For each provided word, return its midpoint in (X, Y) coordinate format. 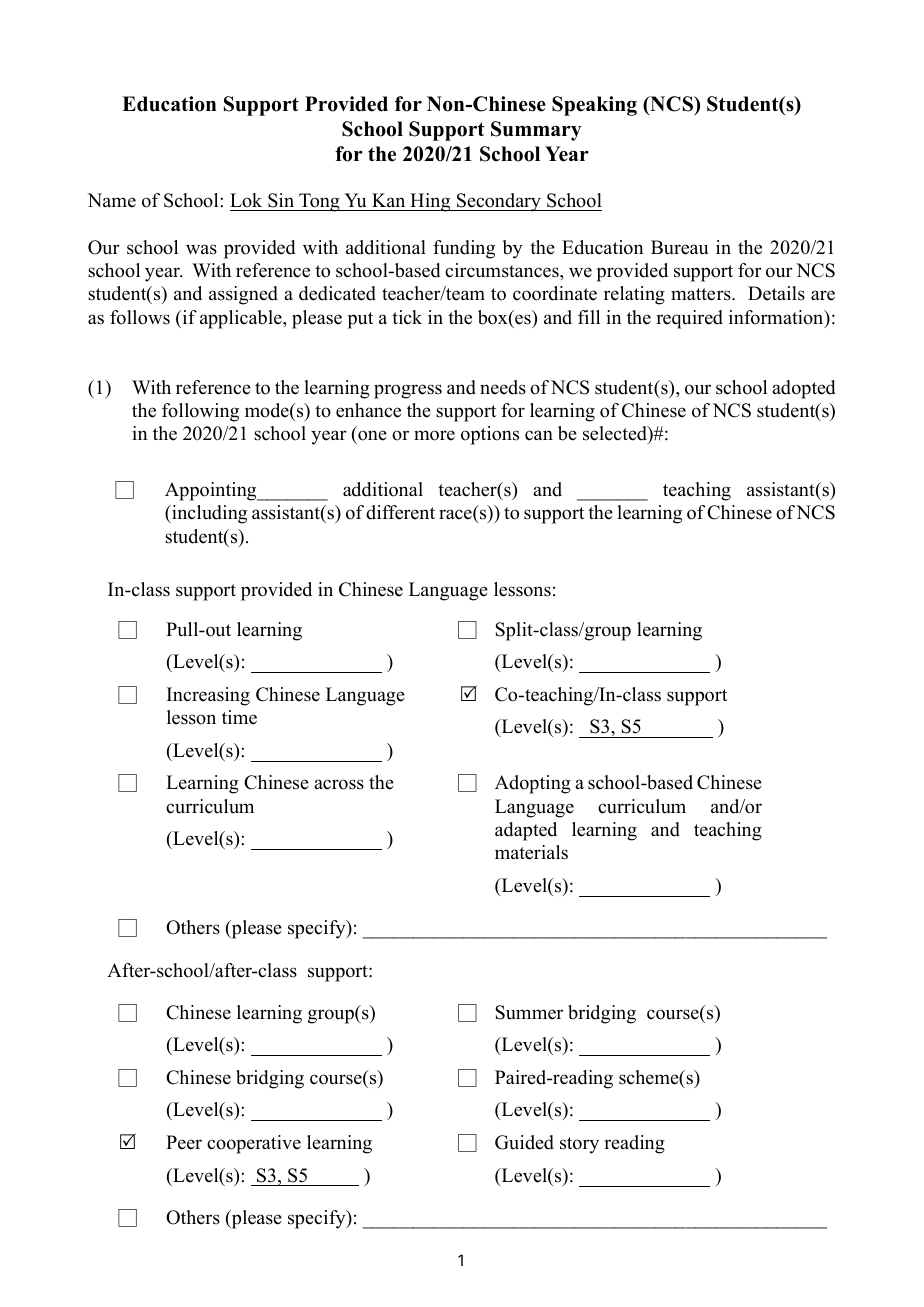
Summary (536, 131)
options (490, 435)
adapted (526, 831)
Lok (247, 202)
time (239, 717)
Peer (184, 1142)
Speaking (594, 106)
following (200, 412)
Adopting (533, 784)
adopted (803, 389)
